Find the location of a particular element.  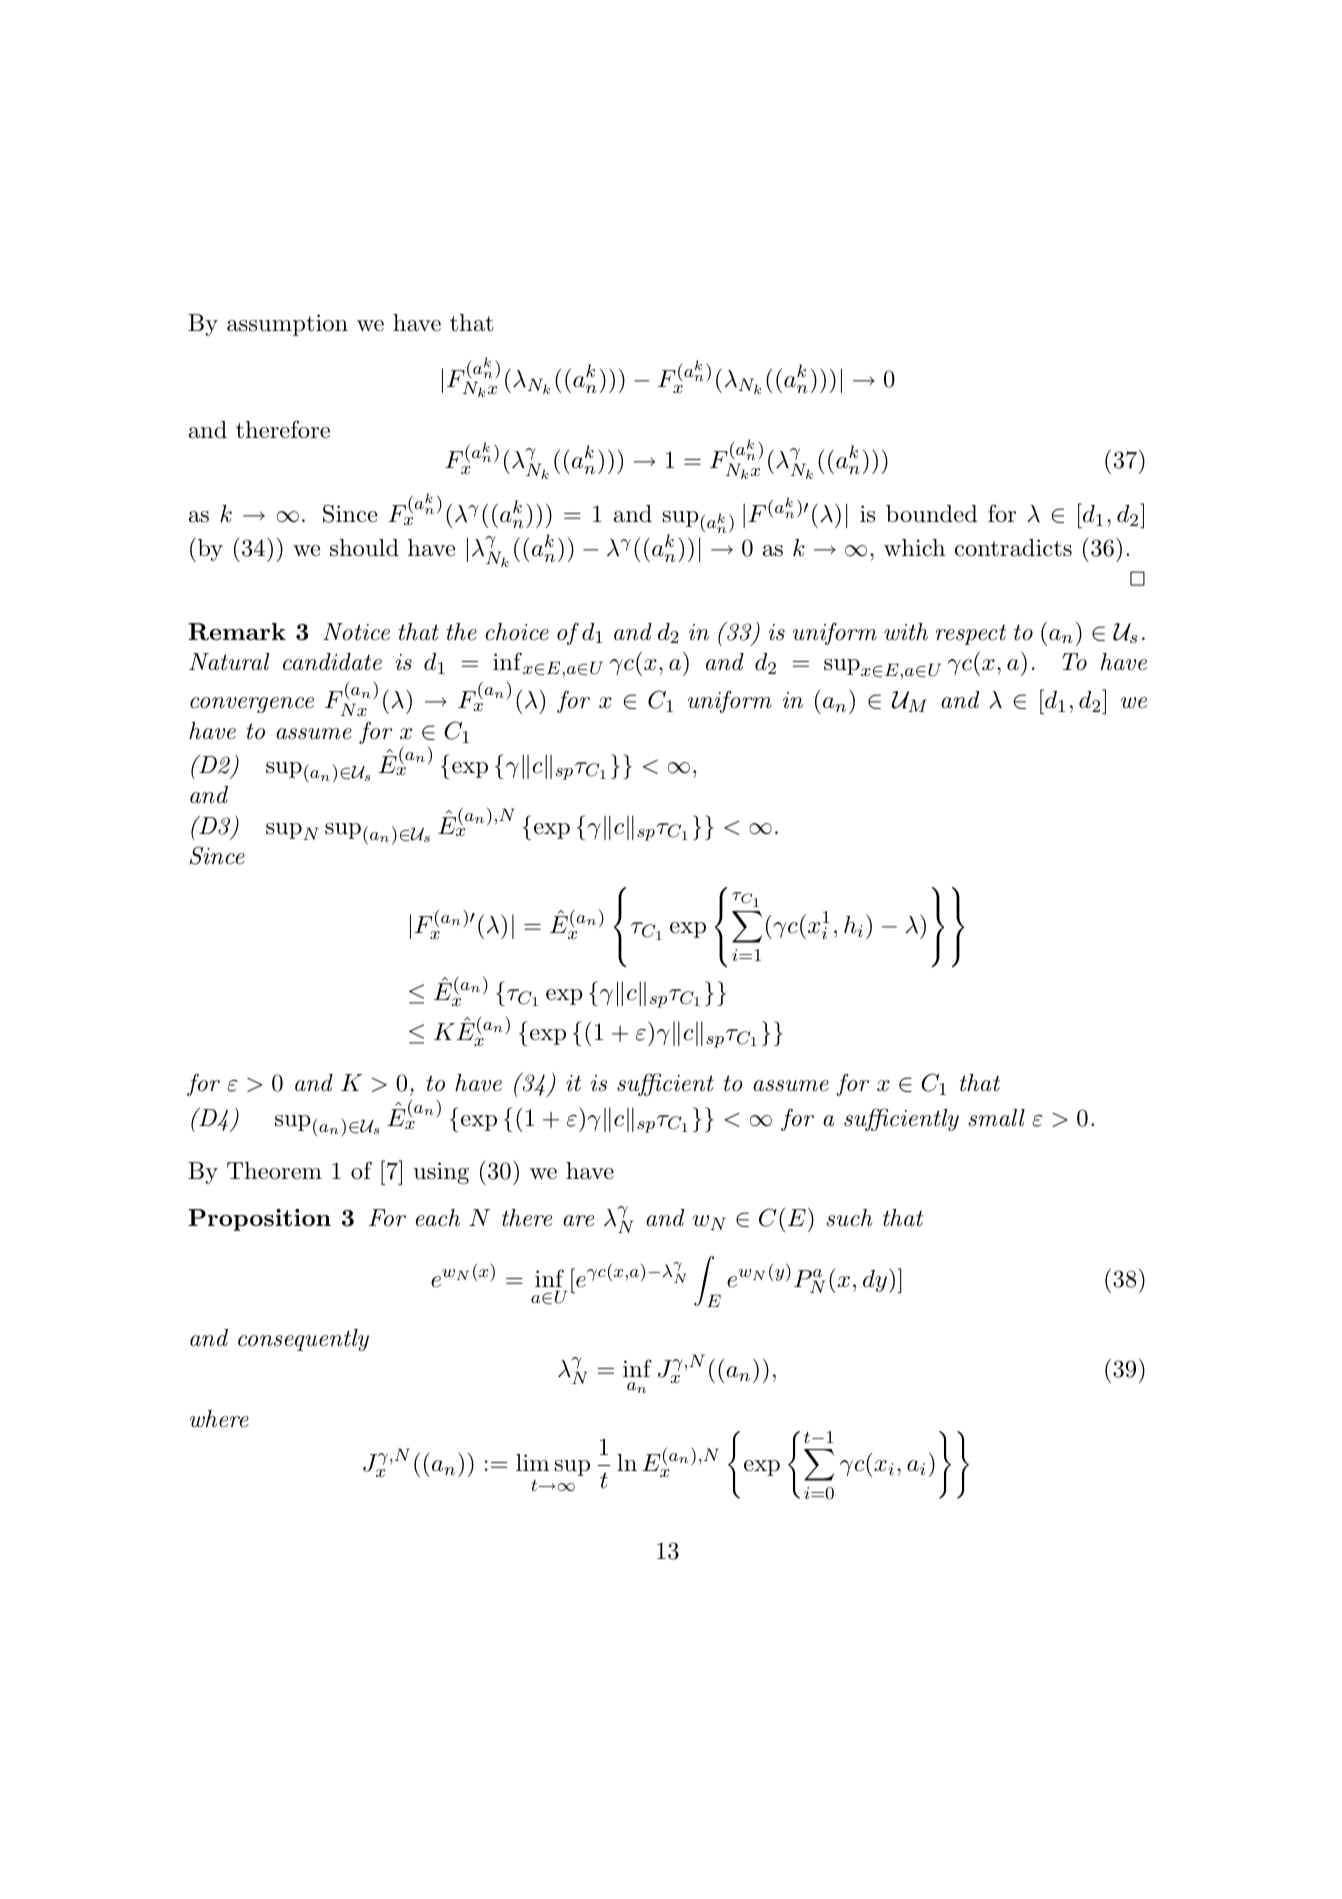

assumption is located at coordinates (287, 325).
